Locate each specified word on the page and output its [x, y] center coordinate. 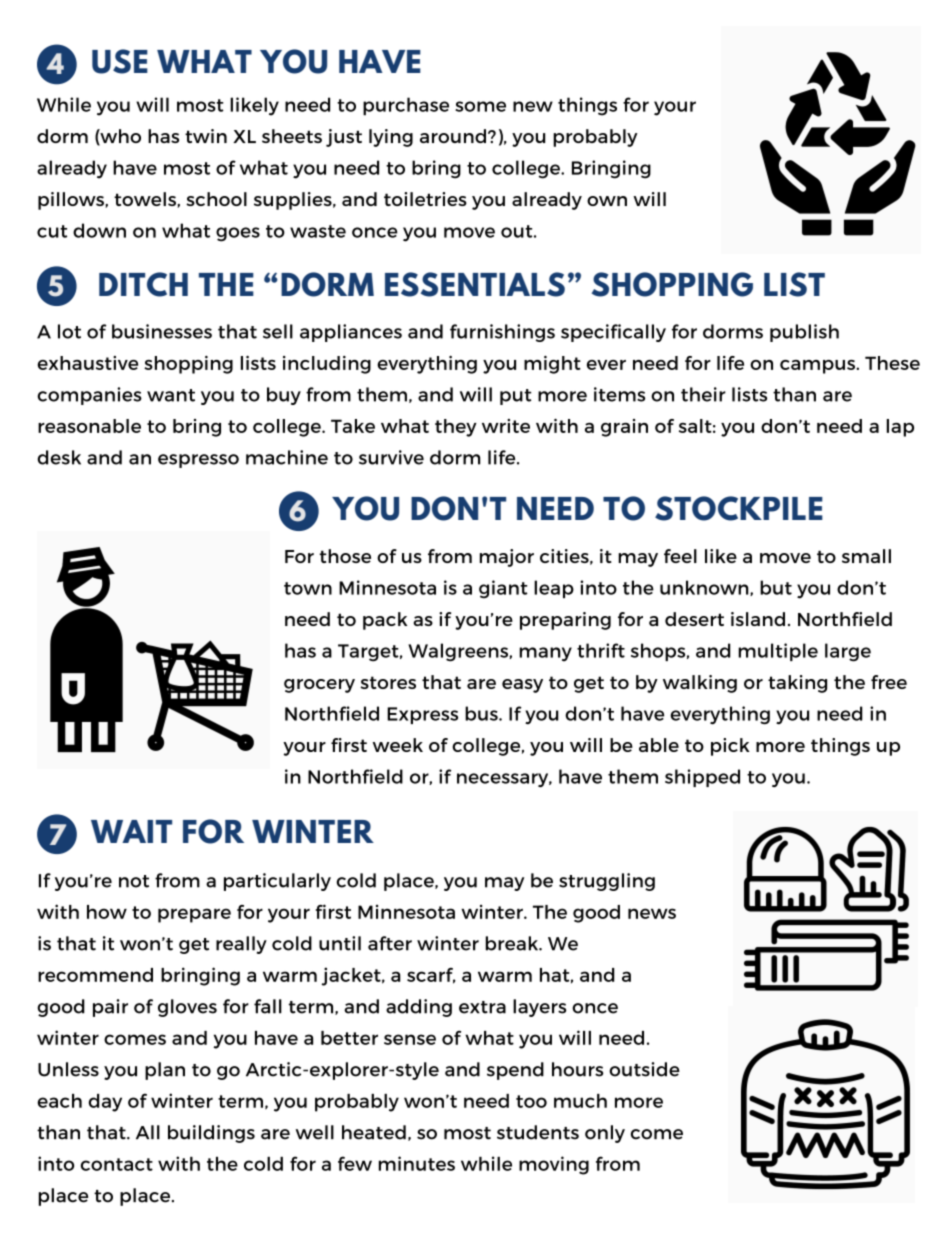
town [308, 588]
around [453, 136]
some [480, 106]
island [758, 619]
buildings [211, 1134]
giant [503, 589]
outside [644, 1069]
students [538, 1132]
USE [120, 61]
